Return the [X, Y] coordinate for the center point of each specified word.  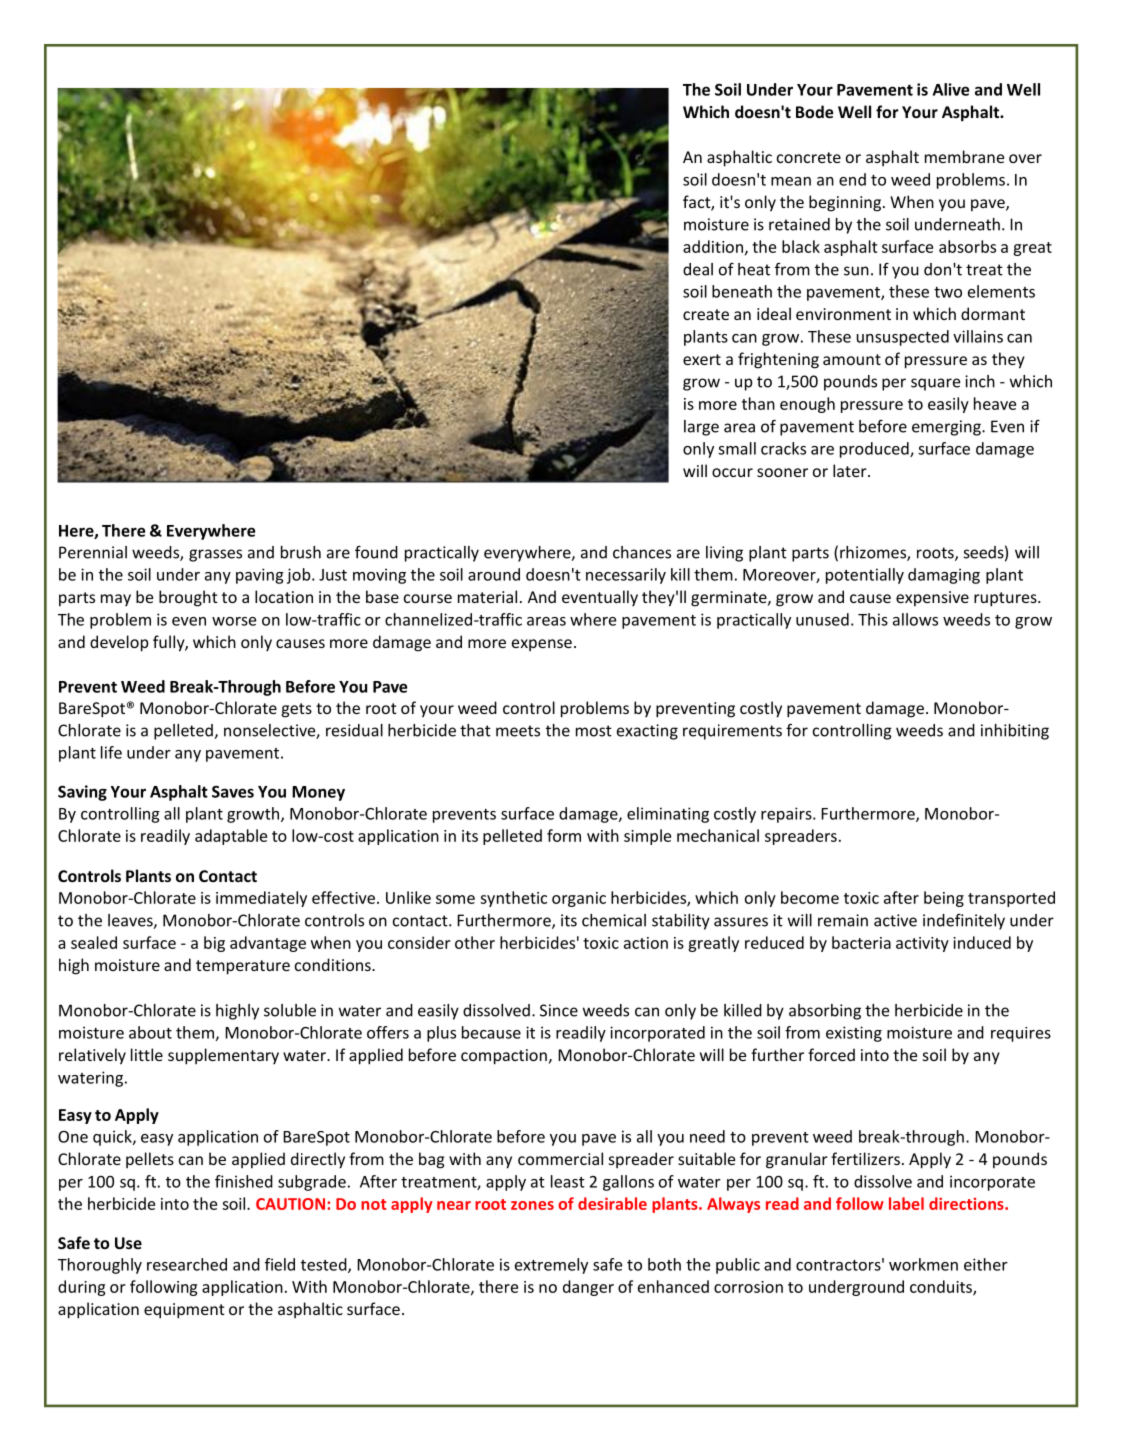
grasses [215, 555]
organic [579, 899]
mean [791, 181]
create [706, 314]
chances [642, 552]
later [851, 470]
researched [187, 1264]
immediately [261, 899]
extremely [551, 1266]
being [944, 899]
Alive [951, 89]
